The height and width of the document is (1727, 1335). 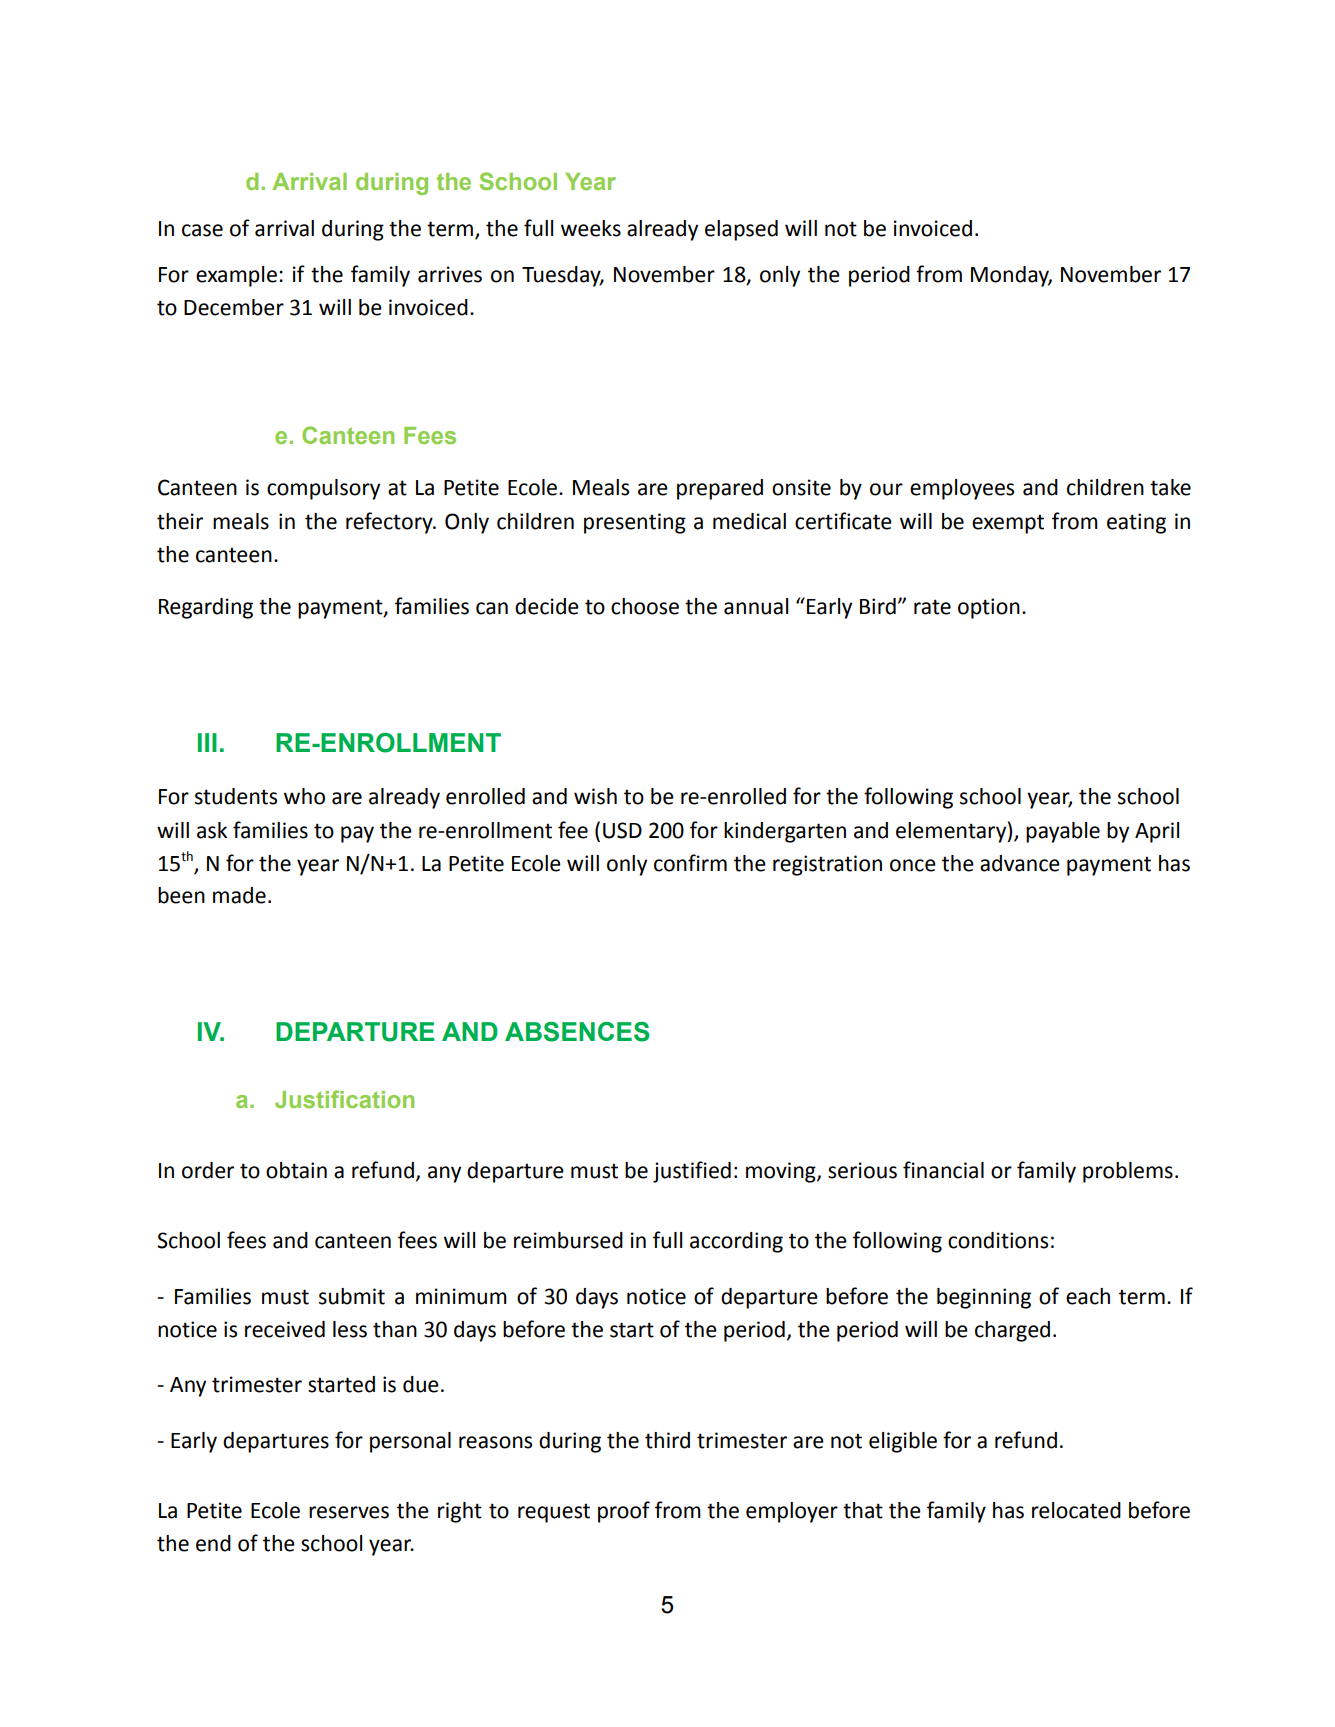 What do you see at coordinates (1008, 524) in the document?
I see `exempt` at bounding box center [1008, 524].
